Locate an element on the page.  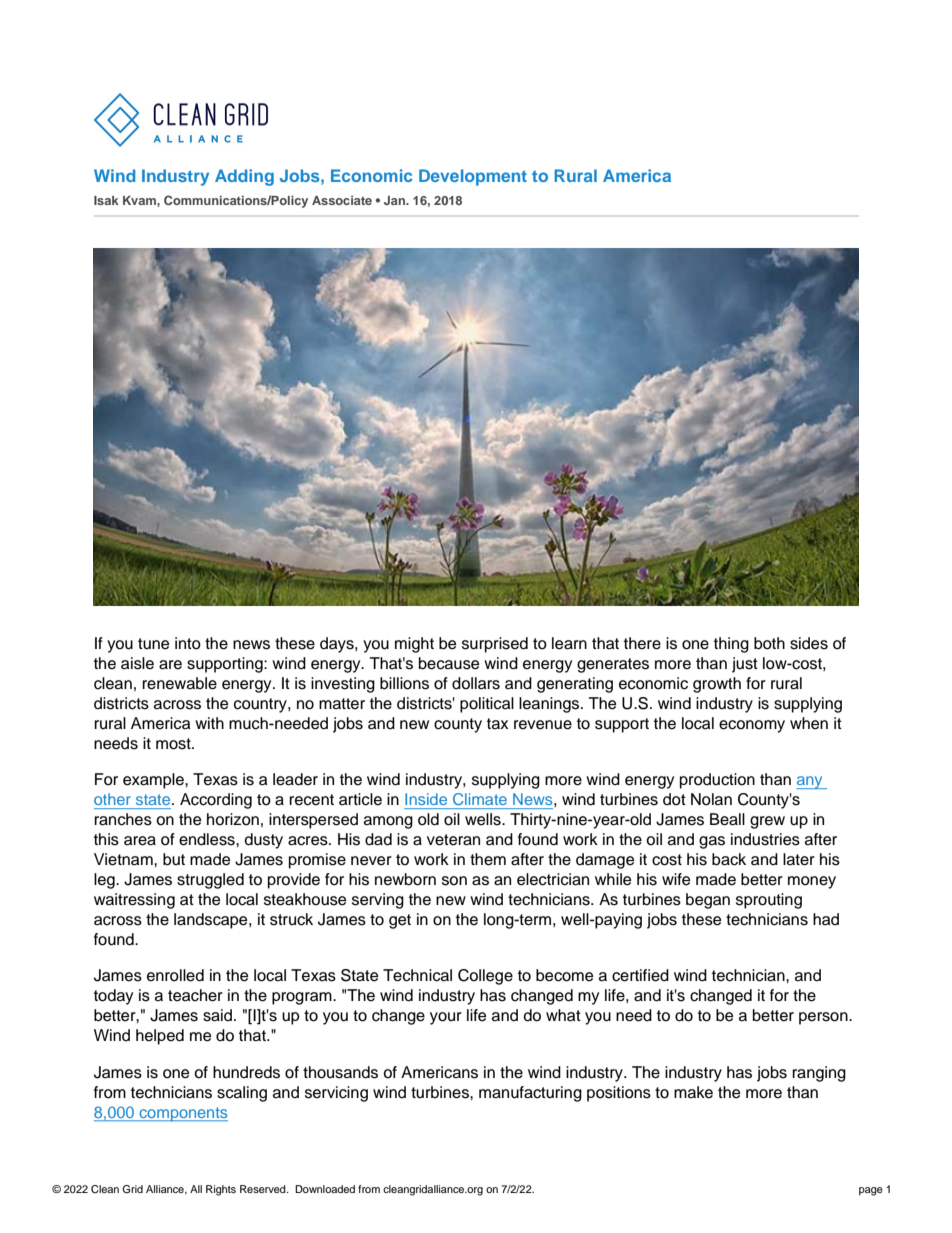
College is located at coordinates (485, 977).
